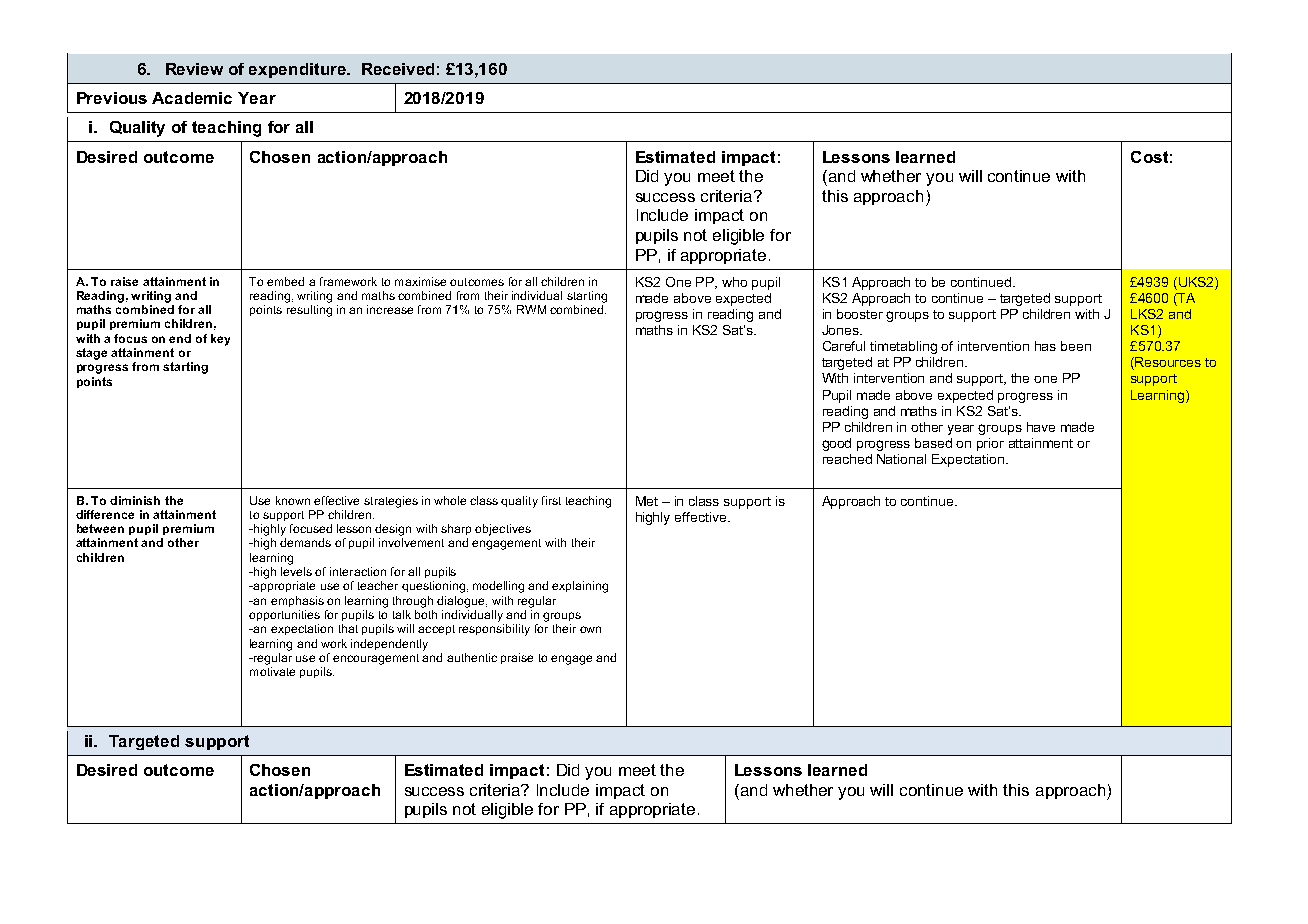 Image resolution: width=1308 pixels, height=924 pixels. I want to click on embed, so click(285, 281).
